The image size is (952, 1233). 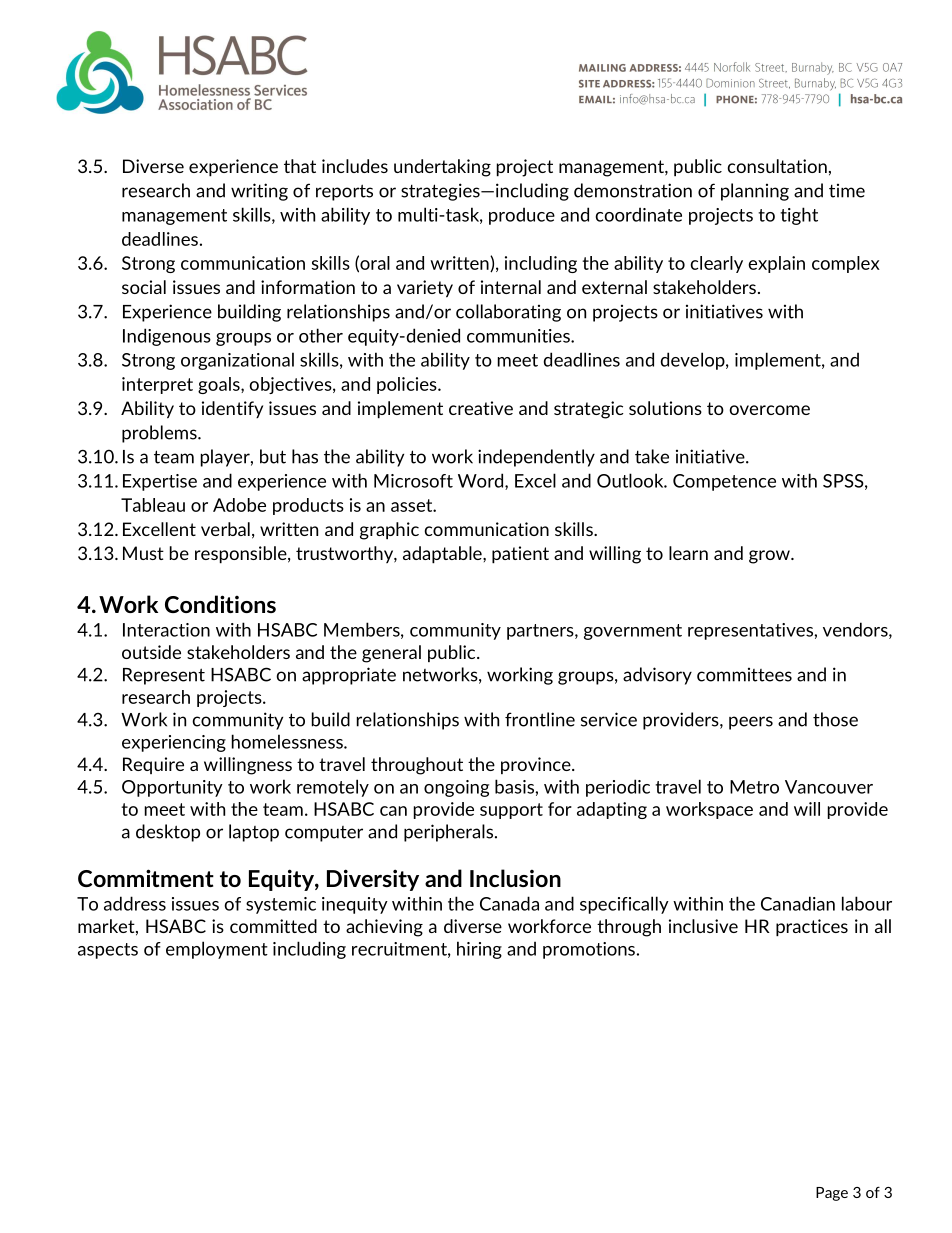 I want to click on employment, so click(x=217, y=950).
